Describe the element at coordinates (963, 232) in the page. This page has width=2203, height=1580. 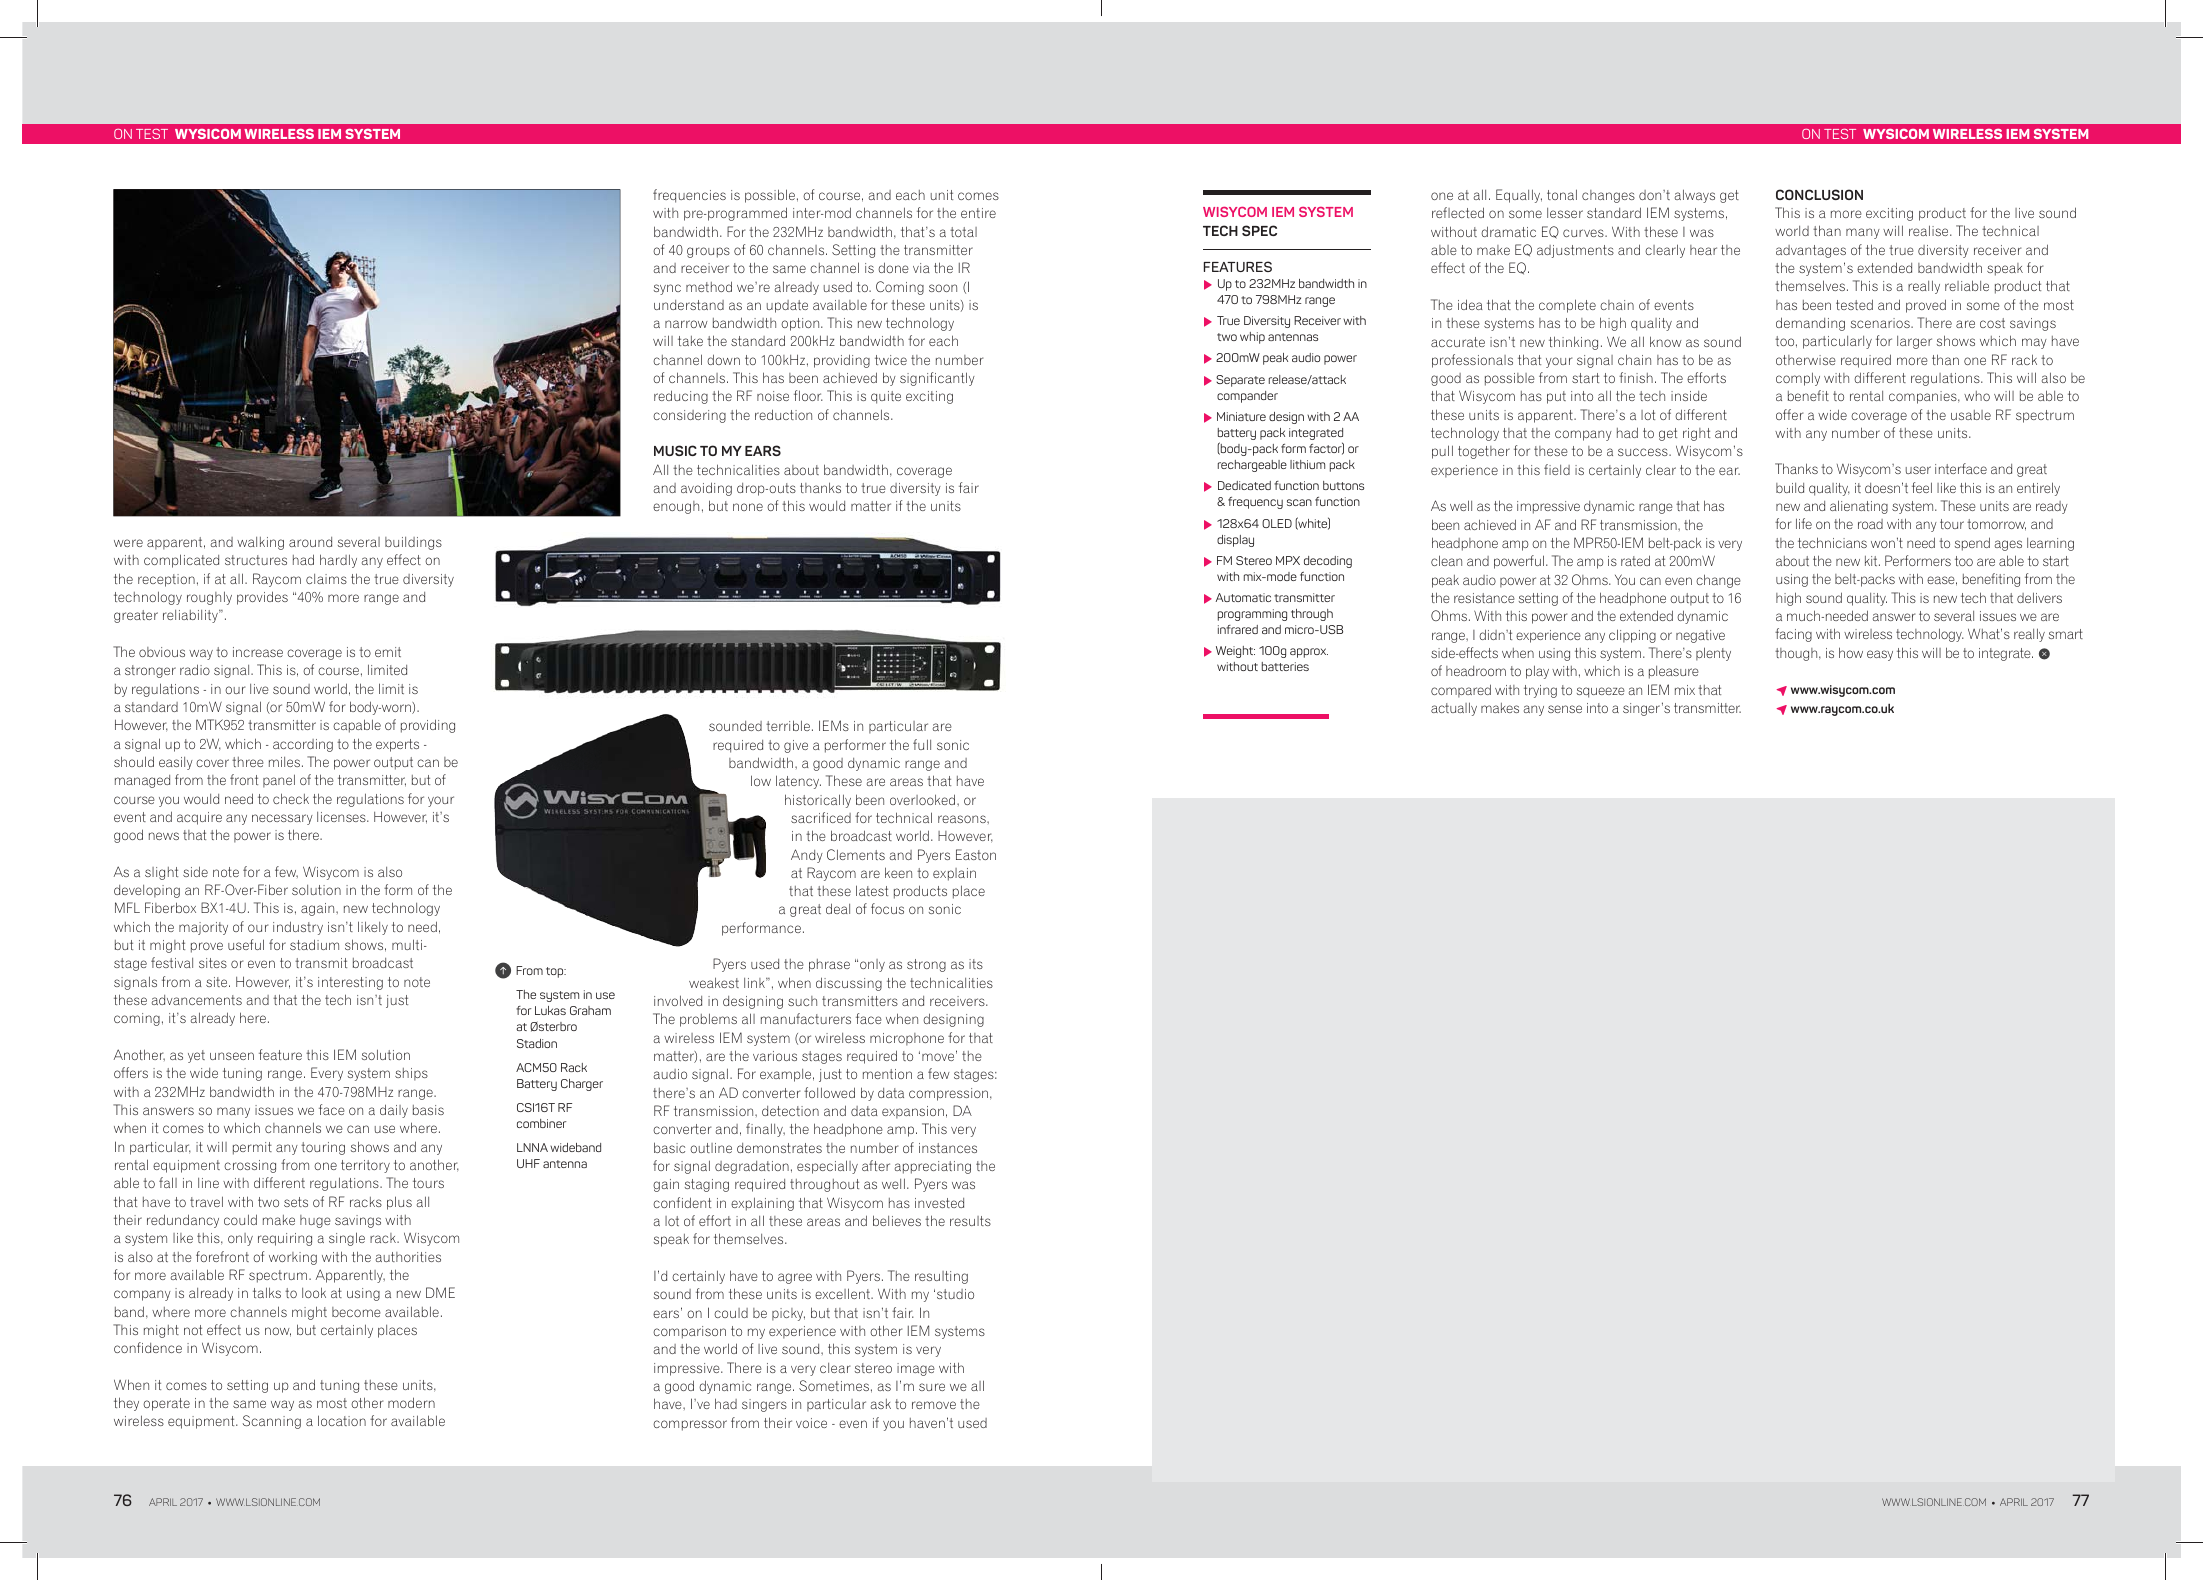
I see `total` at that location.
